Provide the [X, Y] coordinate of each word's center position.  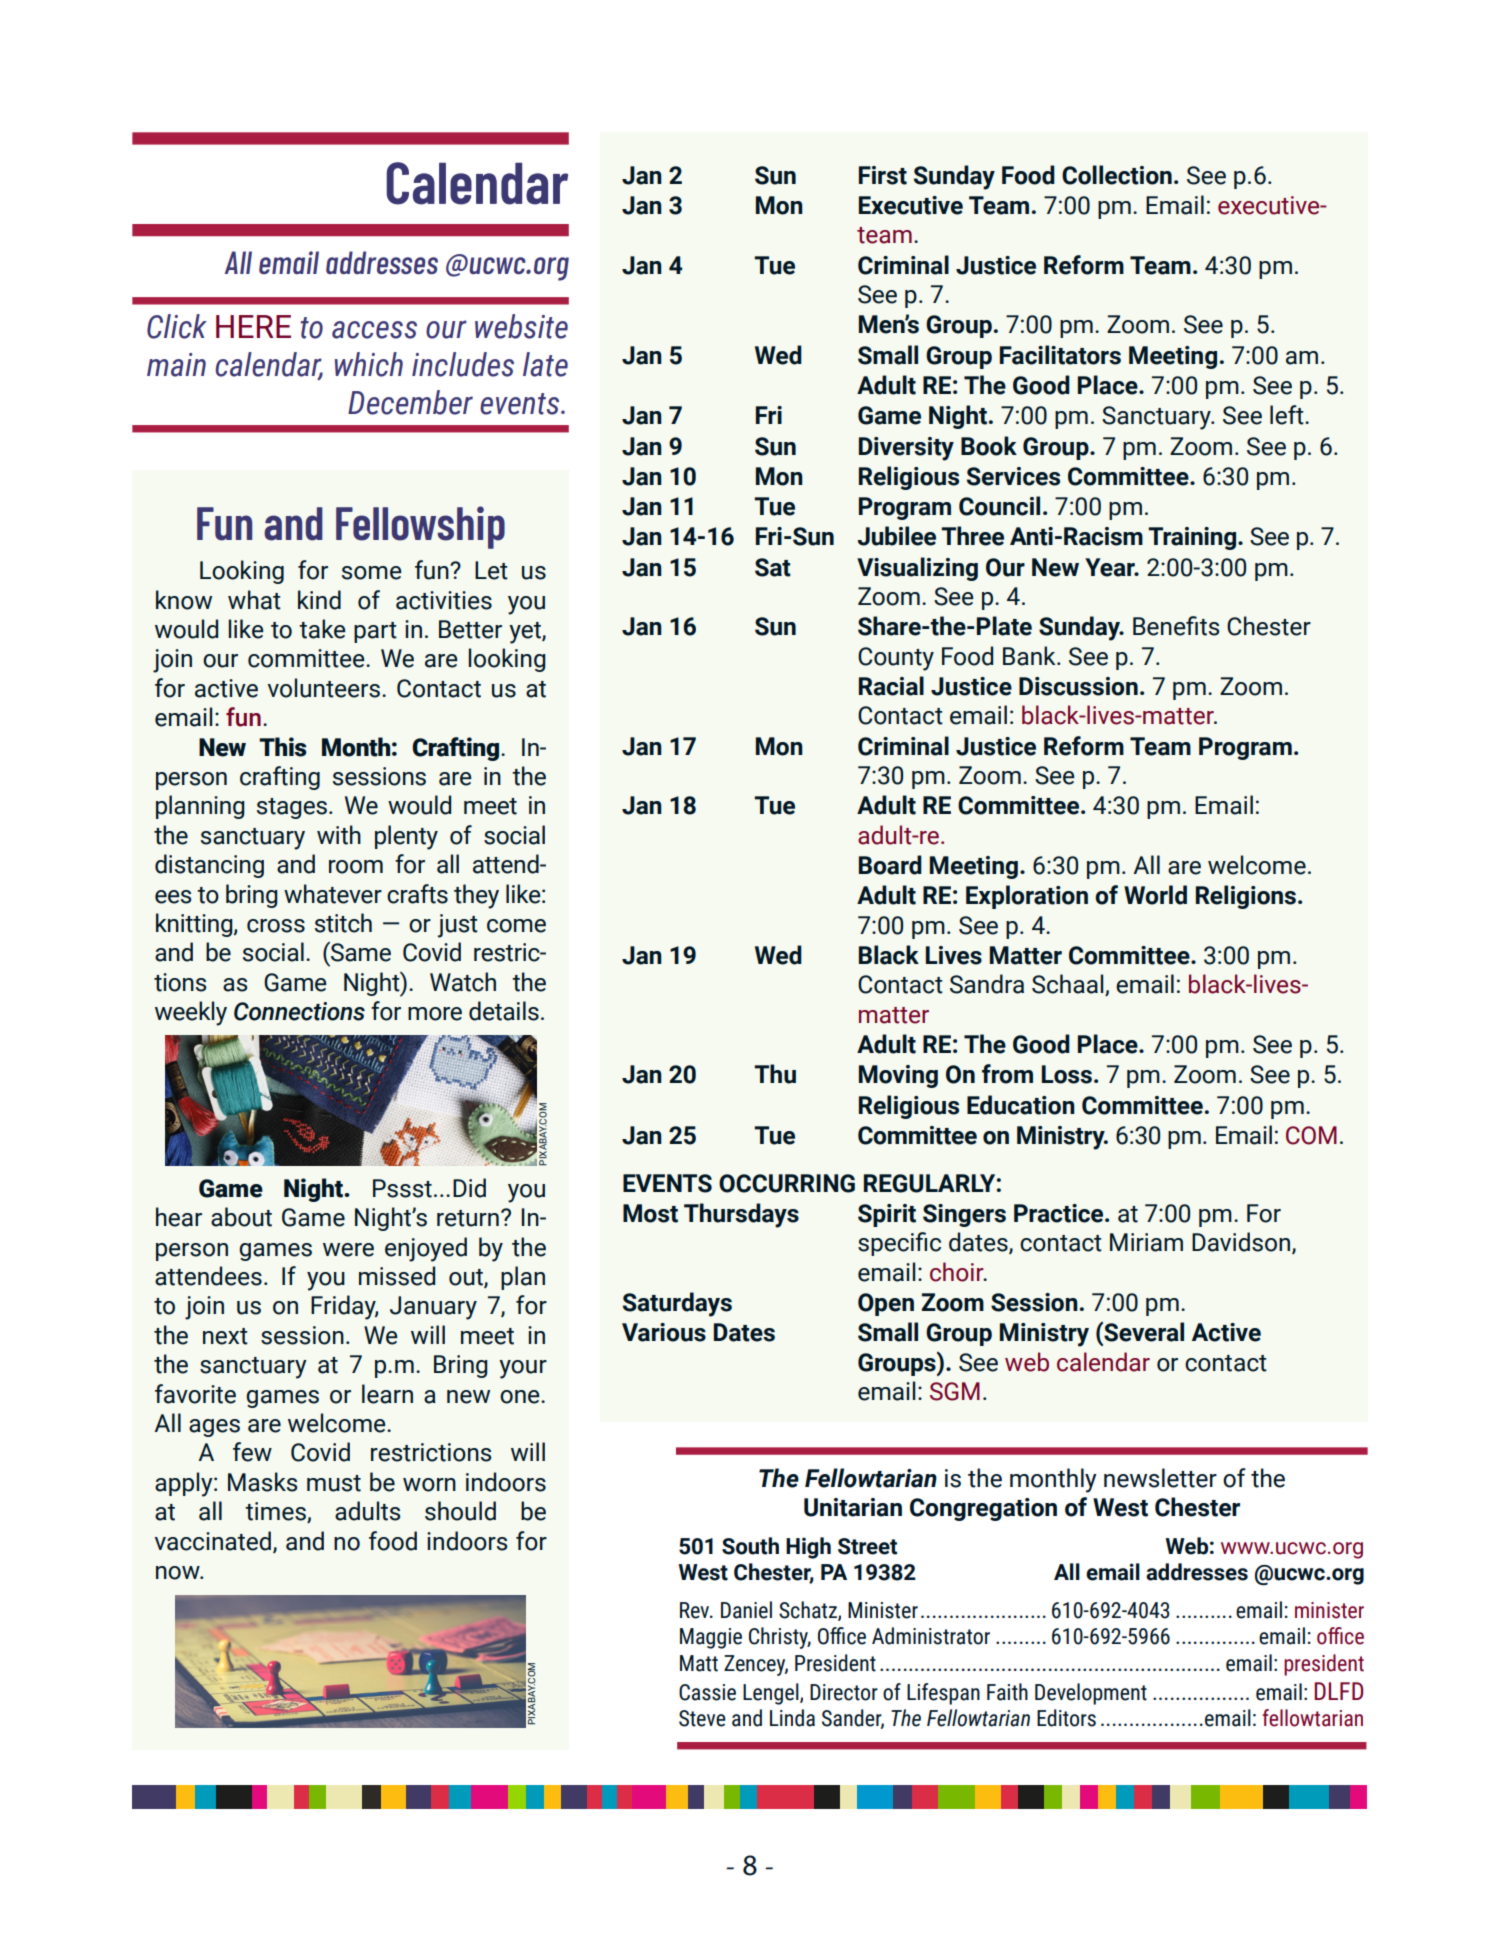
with [339, 835]
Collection [1117, 175]
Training [1192, 538]
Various [664, 1332]
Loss [1067, 1074]
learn [387, 1394]
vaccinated [213, 1541]
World [1155, 895]
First [883, 175]
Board [890, 865]
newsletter [1160, 1478]
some [372, 573]
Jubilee [896, 536]
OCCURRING [787, 1183]
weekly [191, 1013]
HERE [253, 326]
